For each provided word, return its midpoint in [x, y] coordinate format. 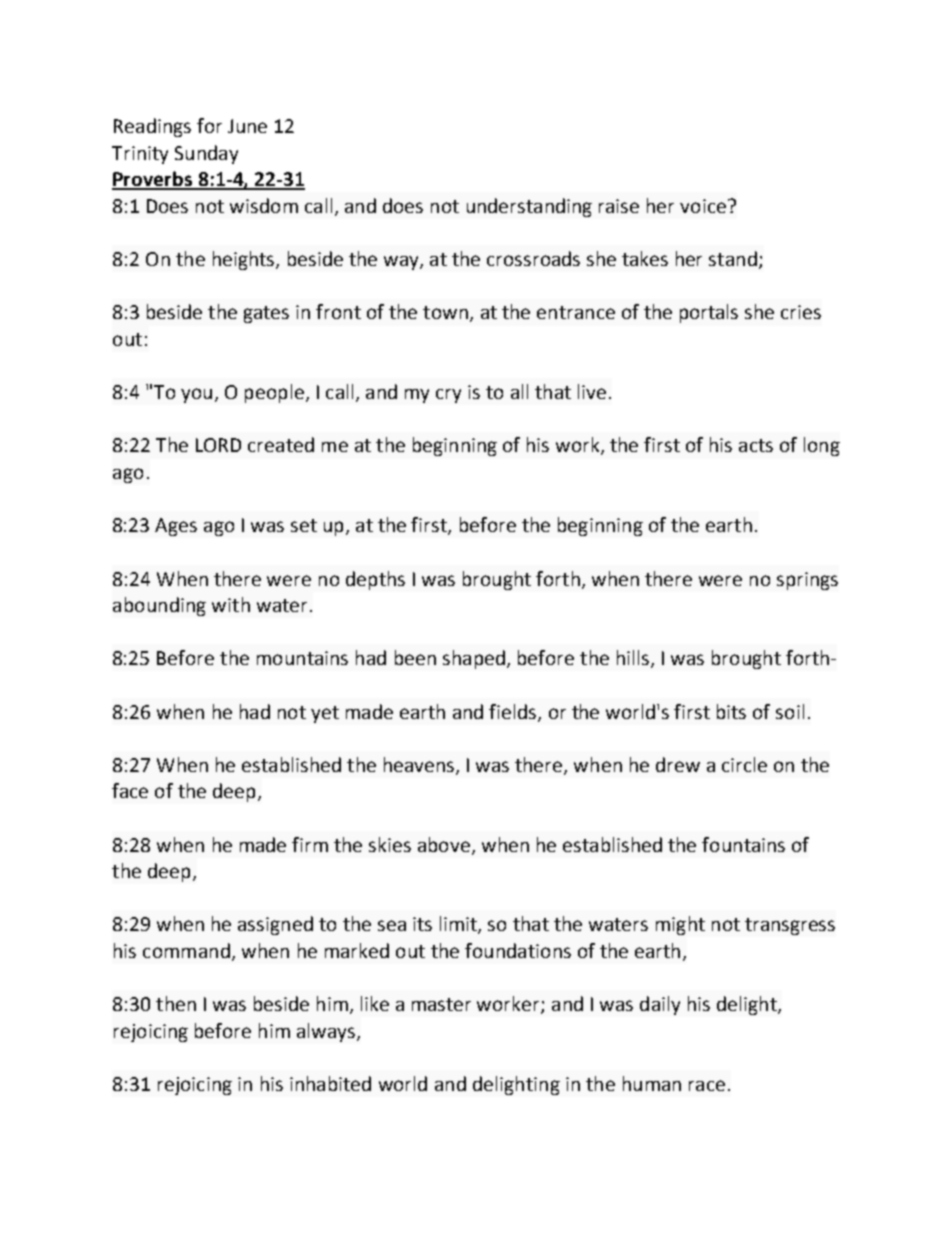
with [231, 604]
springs [807, 581]
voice [703, 206]
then [176, 1003]
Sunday [206, 154]
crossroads [533, 258]
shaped [474, 659]
